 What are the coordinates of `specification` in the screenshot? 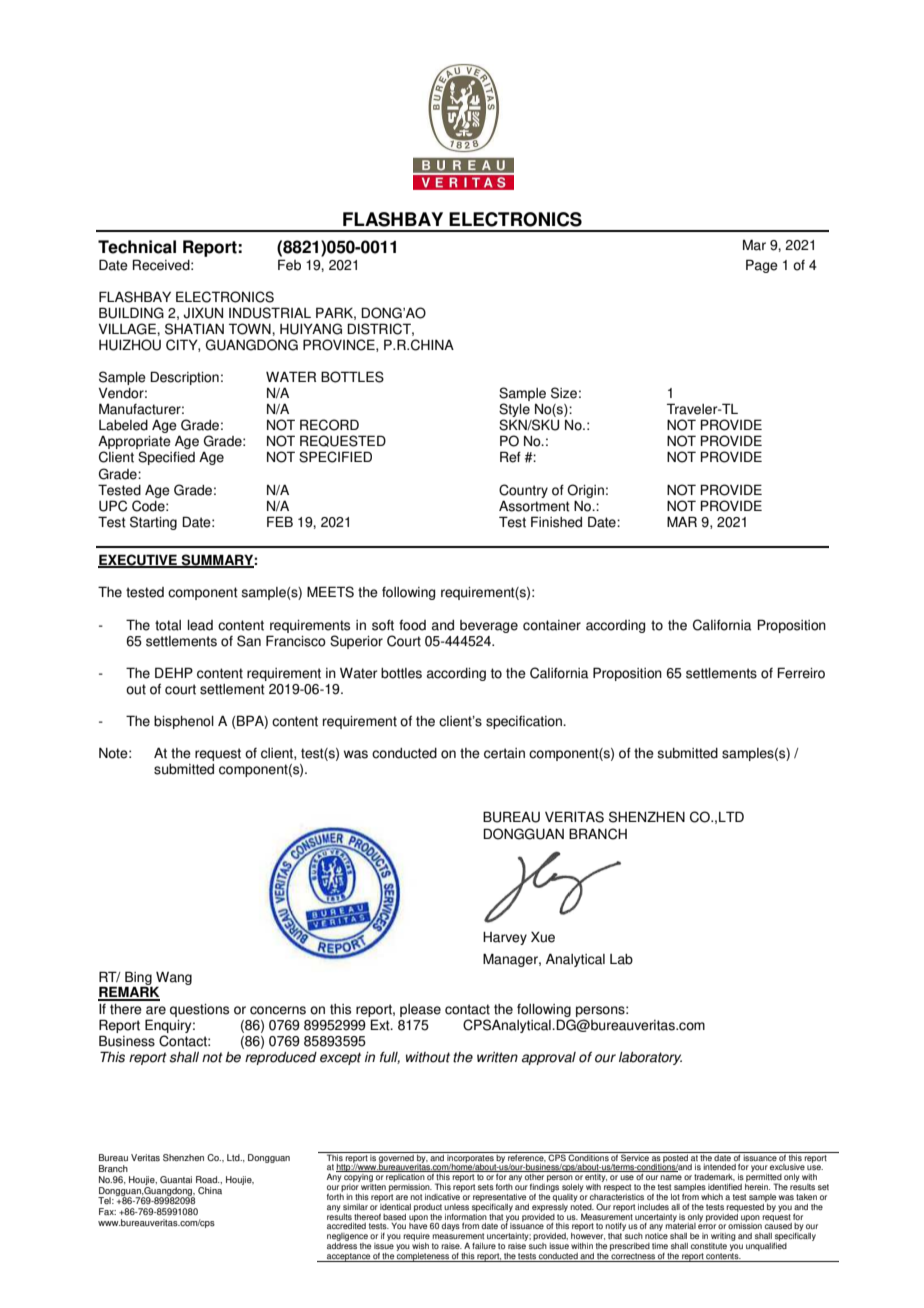 It's located at (525, 722).
